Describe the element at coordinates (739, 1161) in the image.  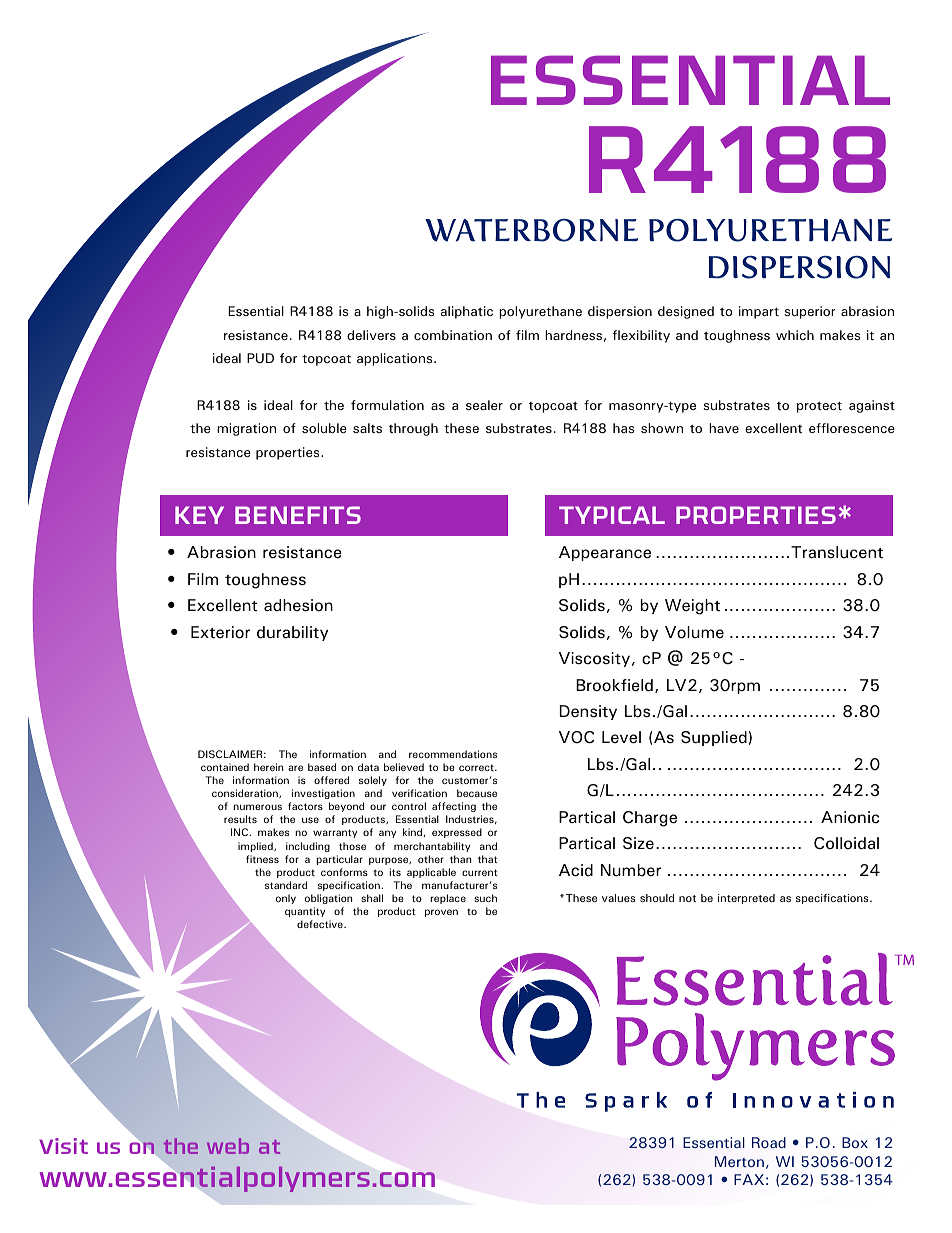
I see `Merton` at that location.
